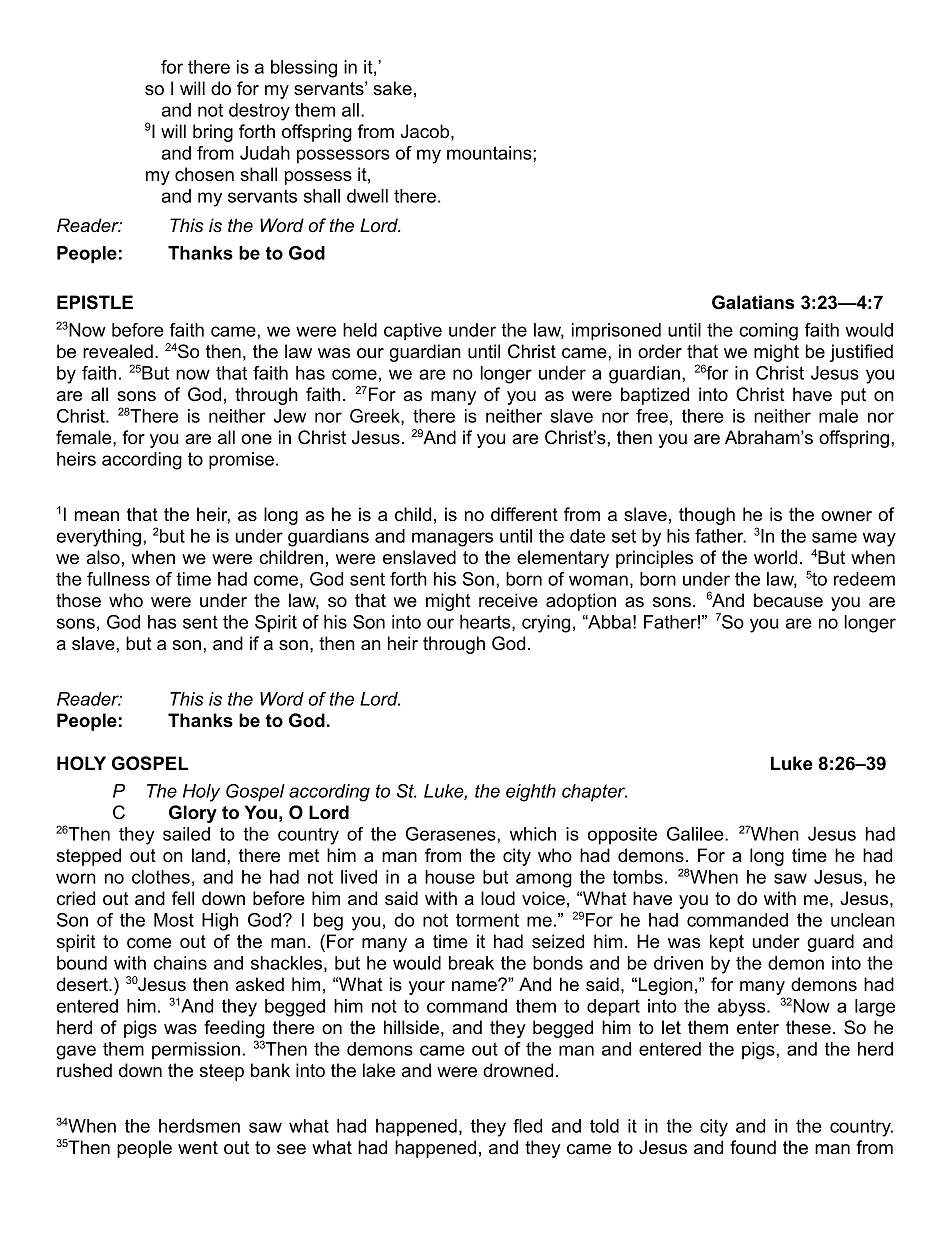 The width and height of the image is (952, 1233). Describe the element at coordinates (490, 153) in the image. I see `mountains` at that location.
